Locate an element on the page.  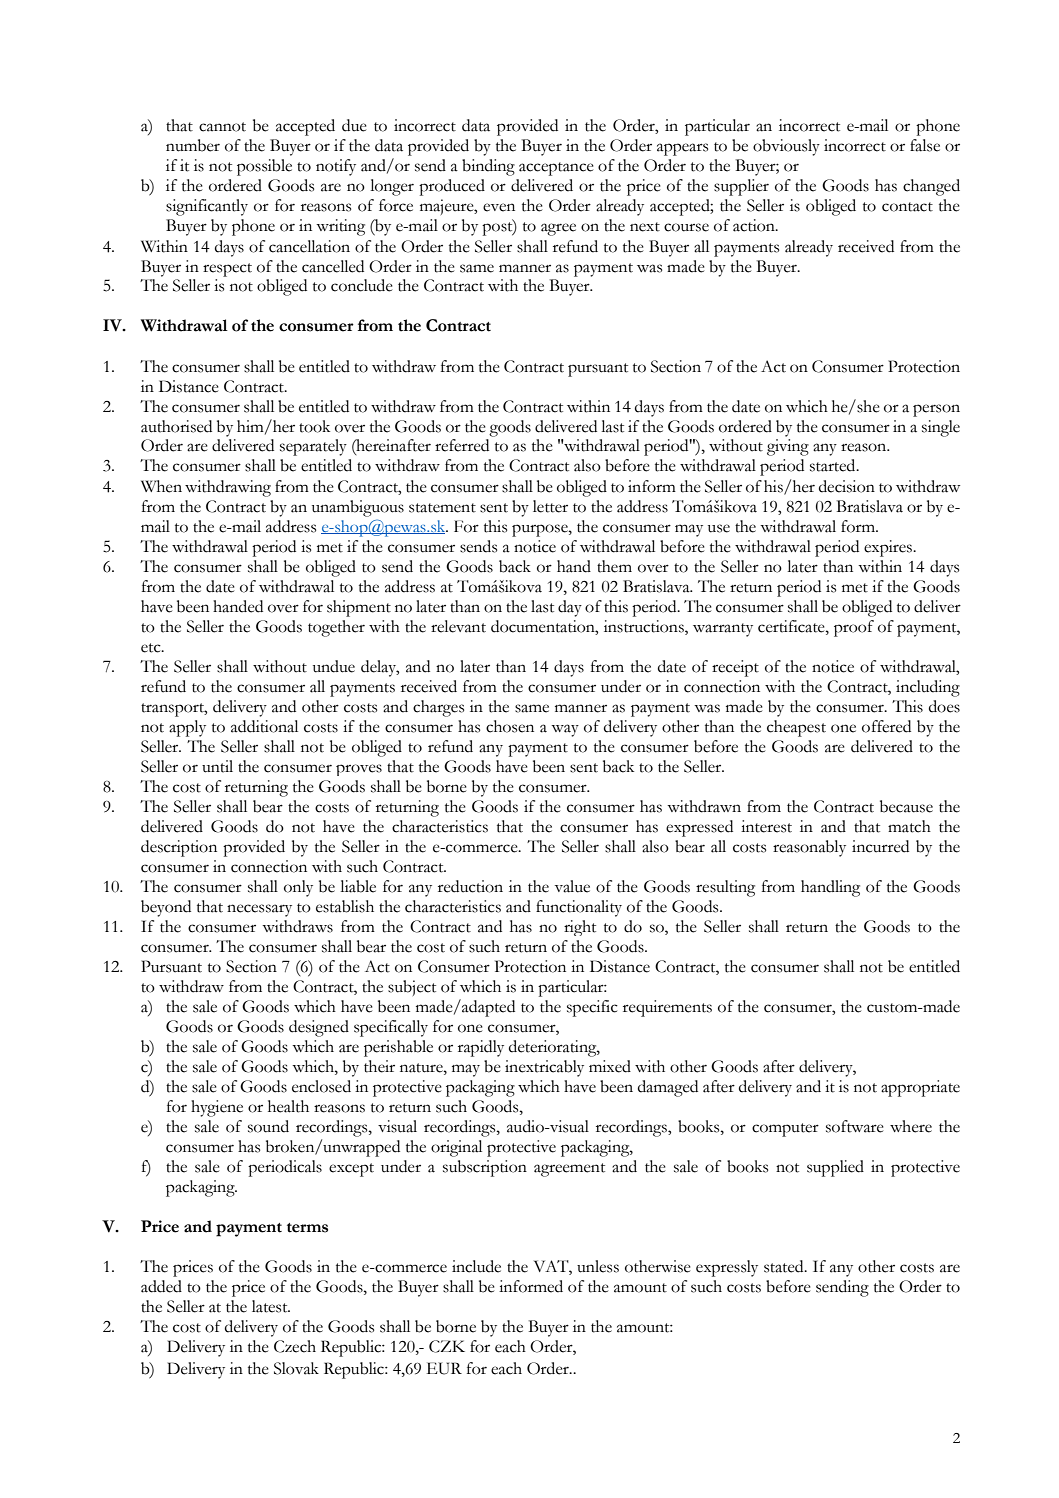
latest is located at coordinates (271, 1306).
